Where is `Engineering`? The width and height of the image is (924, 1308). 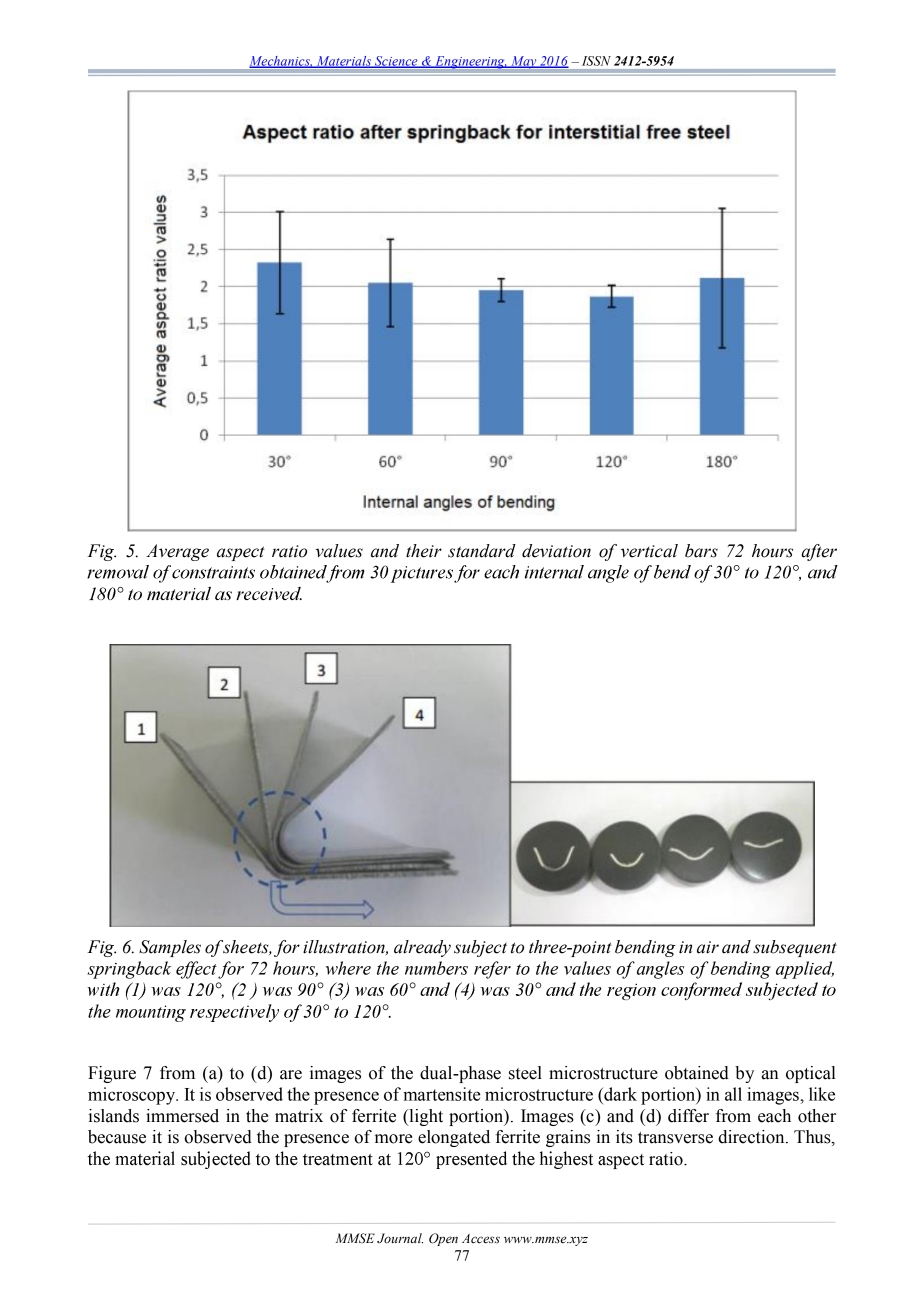 Engineering is located at coordinates (470, 62).
